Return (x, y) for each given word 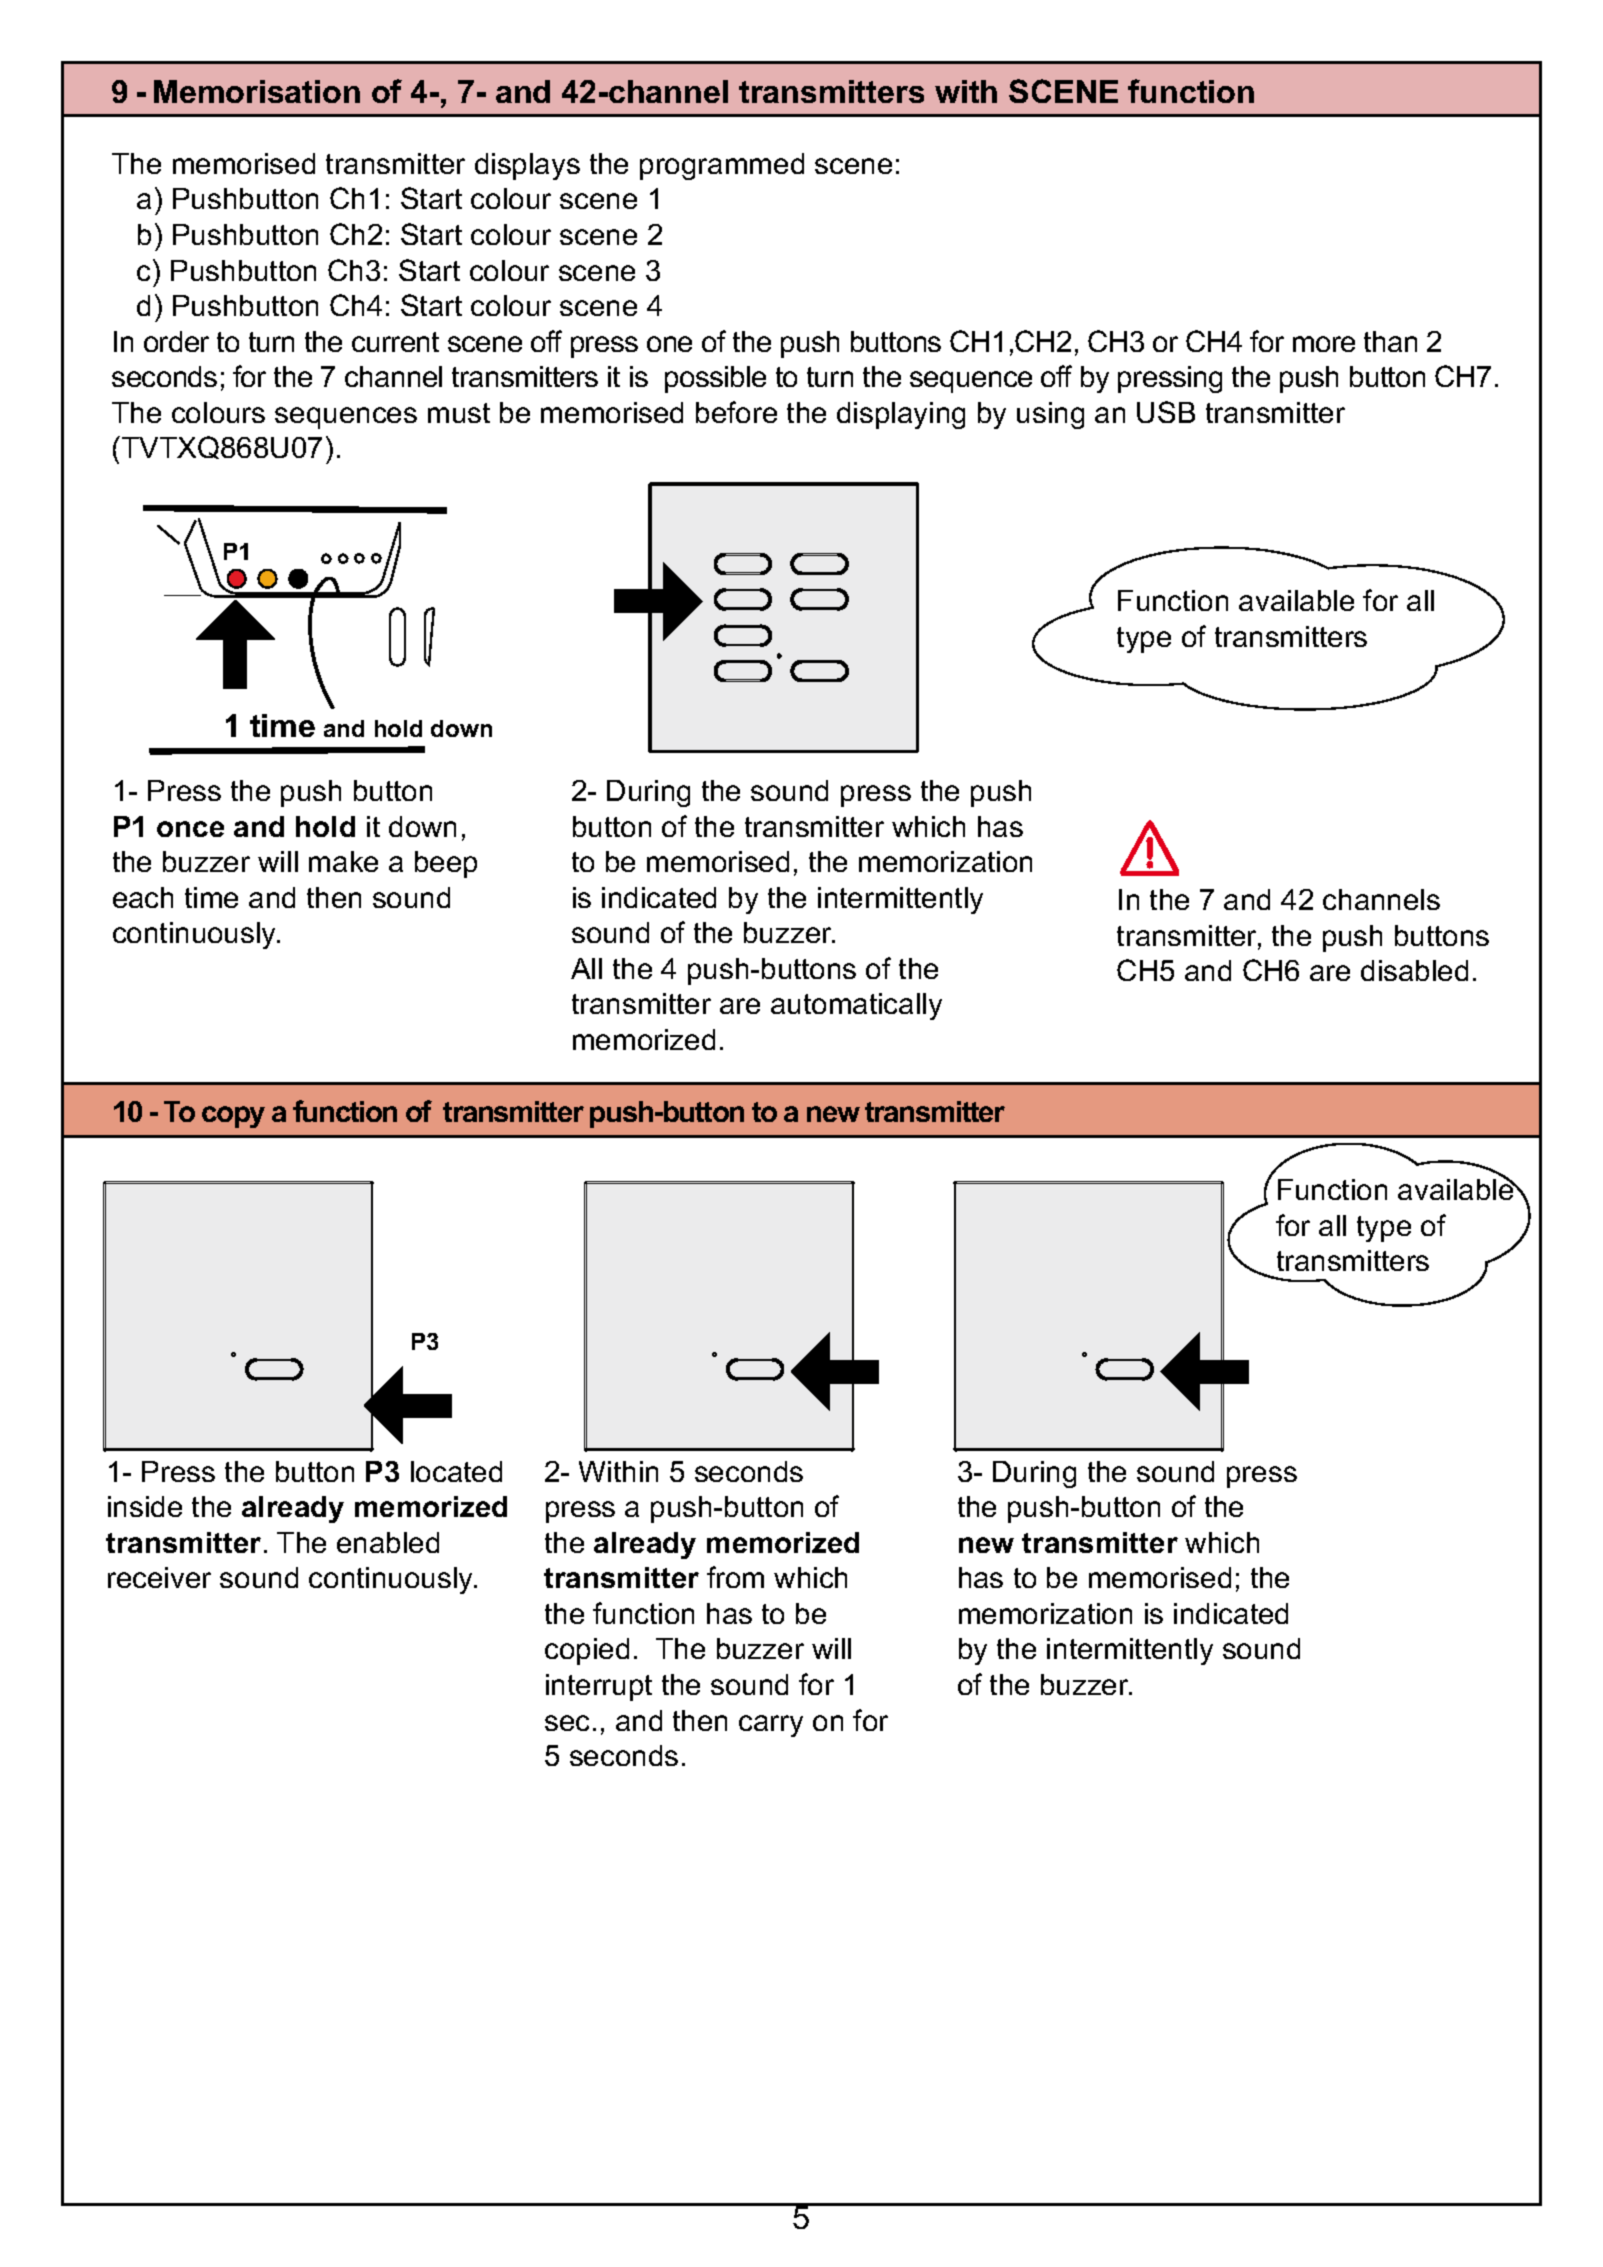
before (736, 412)
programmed (722, 166)
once (190, 829)
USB (1166, 412)
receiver (159, 1577)
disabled (1414, 970)
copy (233, 1117)
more (1324, 344)
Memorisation (257, 91)
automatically (856, 1006)
